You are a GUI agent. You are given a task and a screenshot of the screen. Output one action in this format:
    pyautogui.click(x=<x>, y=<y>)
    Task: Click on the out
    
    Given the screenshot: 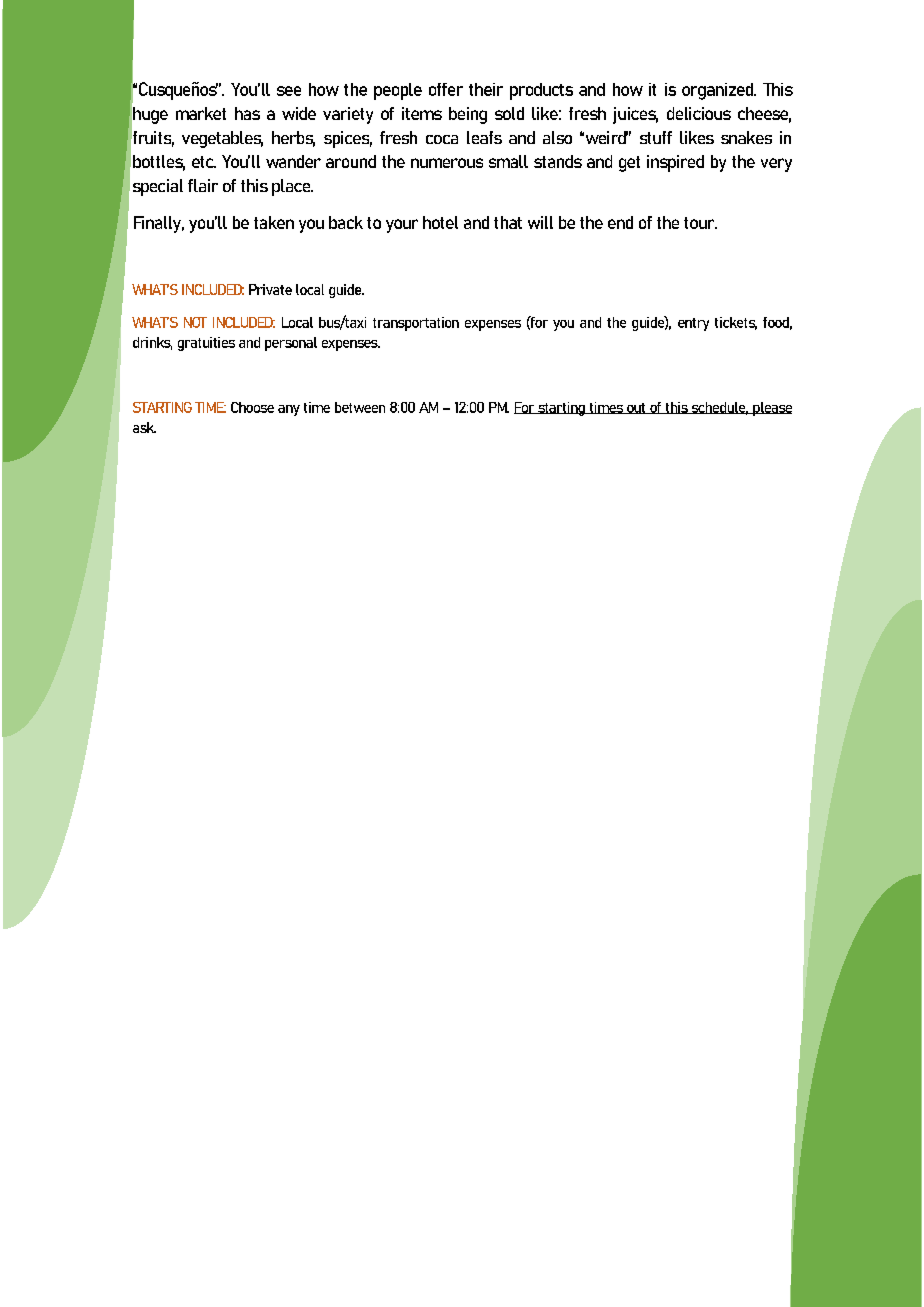 What is the action you would take?
    pyautogui.click(x=636, y=408)
